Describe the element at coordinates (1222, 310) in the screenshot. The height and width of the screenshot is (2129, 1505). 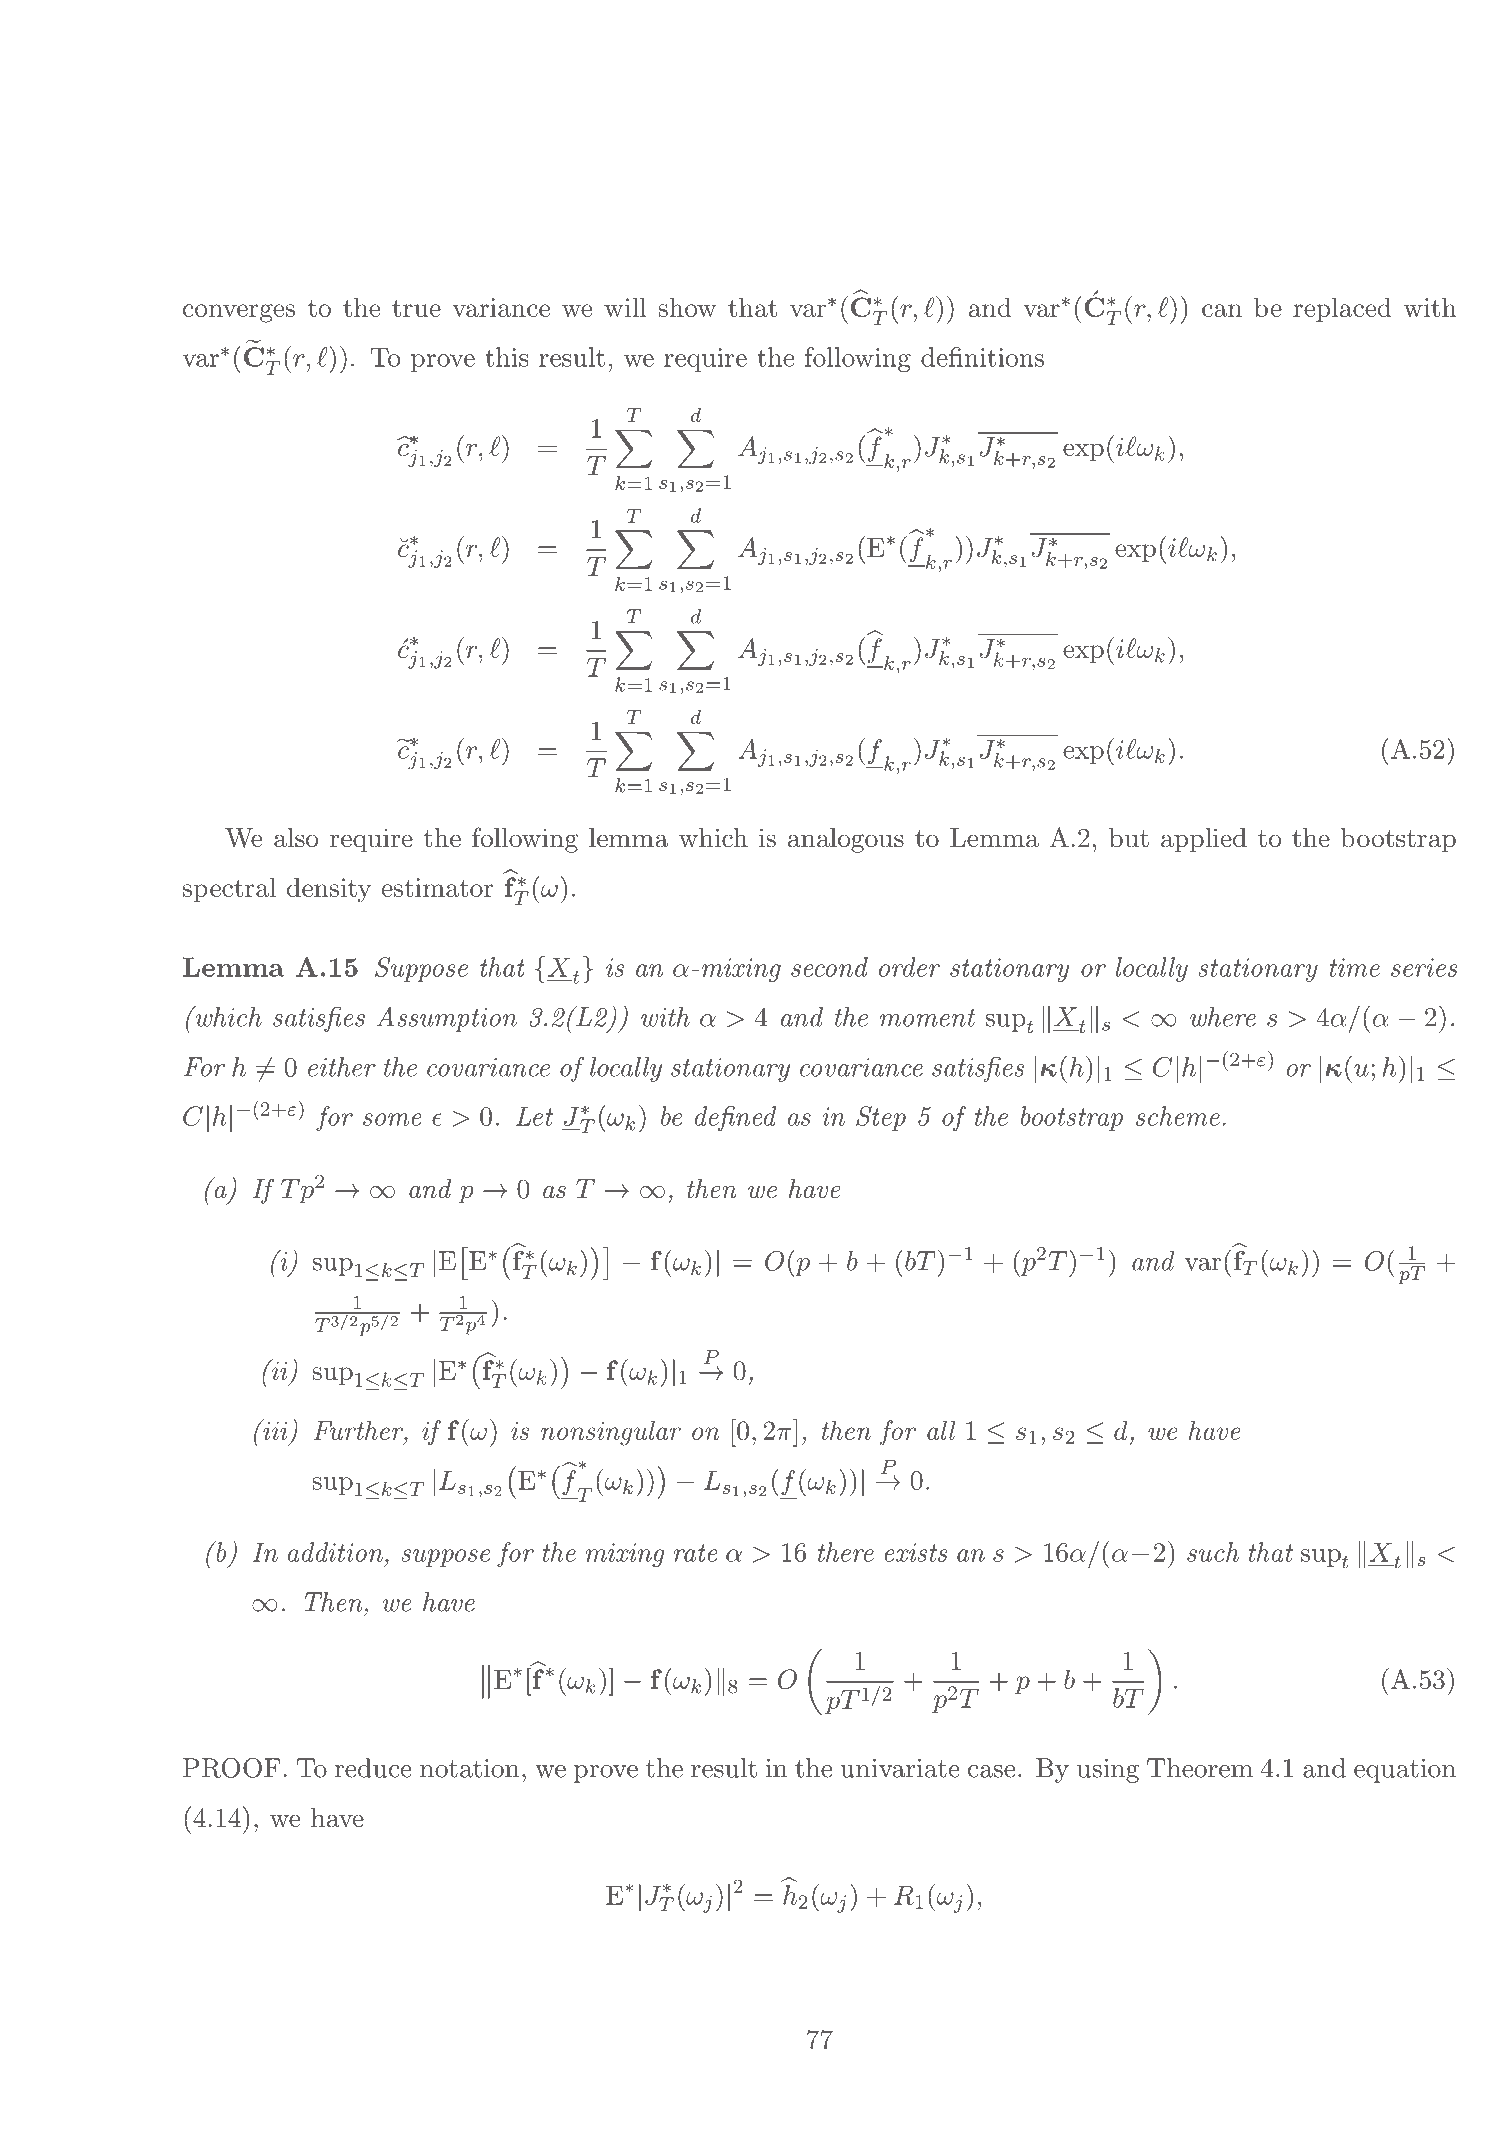
I see `can` at that location.
